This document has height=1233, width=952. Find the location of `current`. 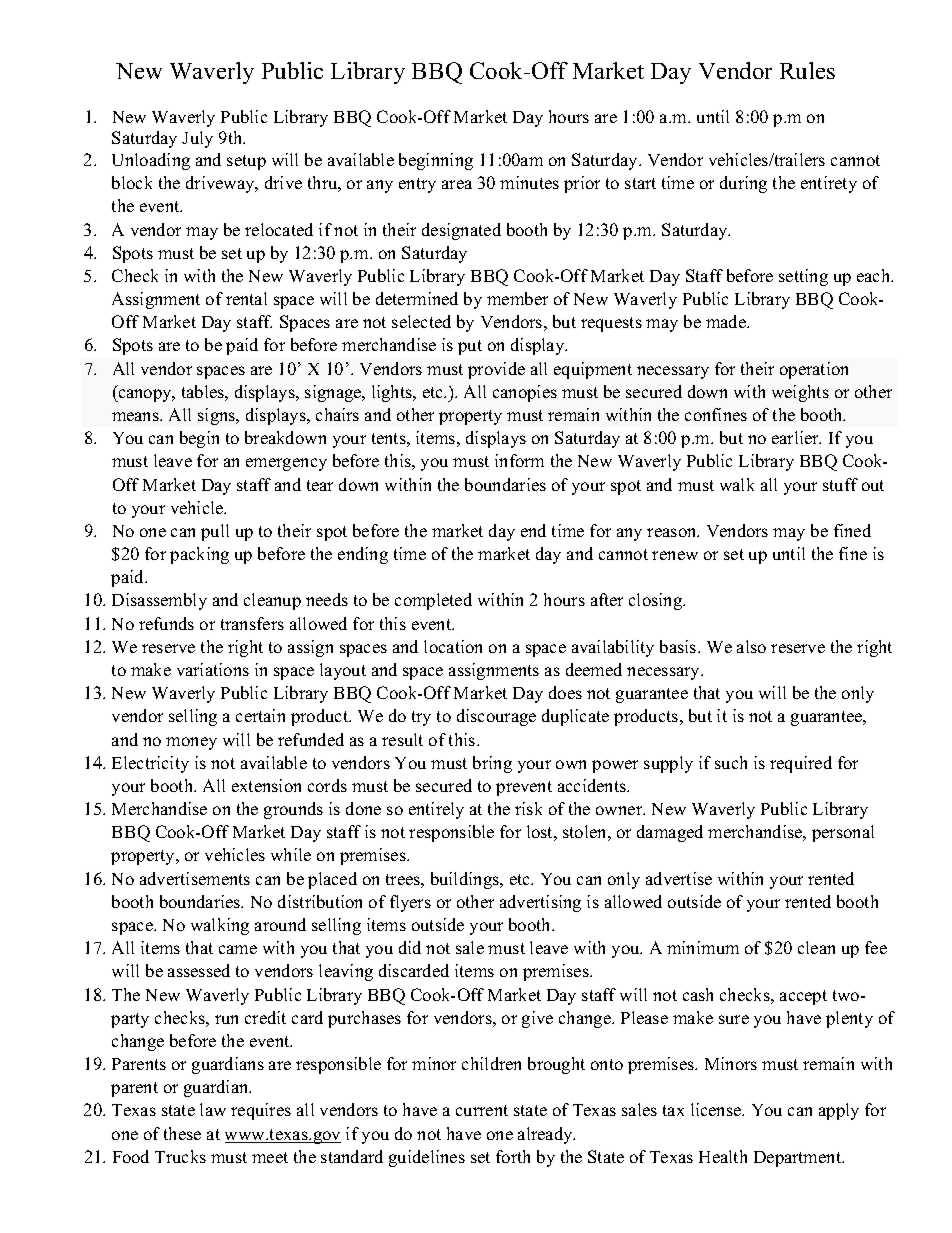

current is located at coordinates (482, 1110).
